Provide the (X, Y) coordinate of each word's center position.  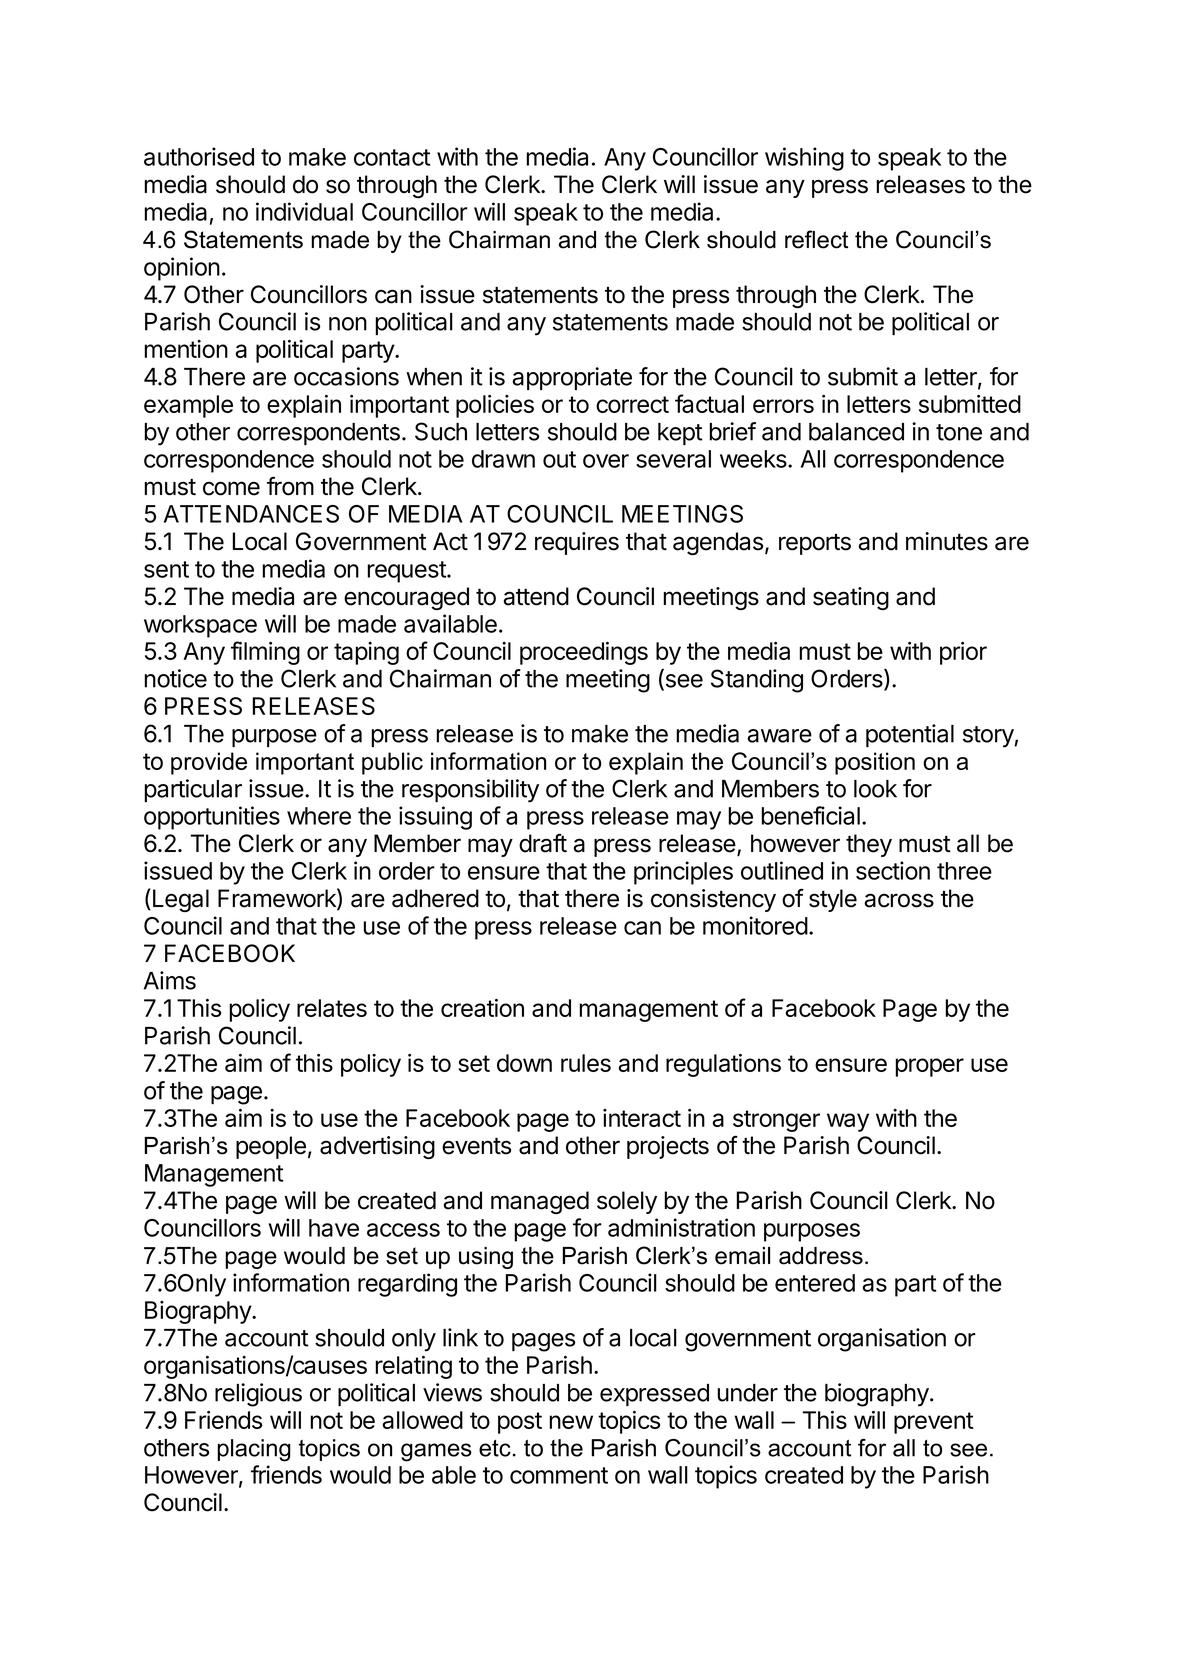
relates (332, 1008)
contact (392, 157)
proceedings (584, 653)
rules (586, 1063)
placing (254, 1450)
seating (851, 598)
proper (929, 1067)
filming (265, 653)
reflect (816, 239)
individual (304, 211)
